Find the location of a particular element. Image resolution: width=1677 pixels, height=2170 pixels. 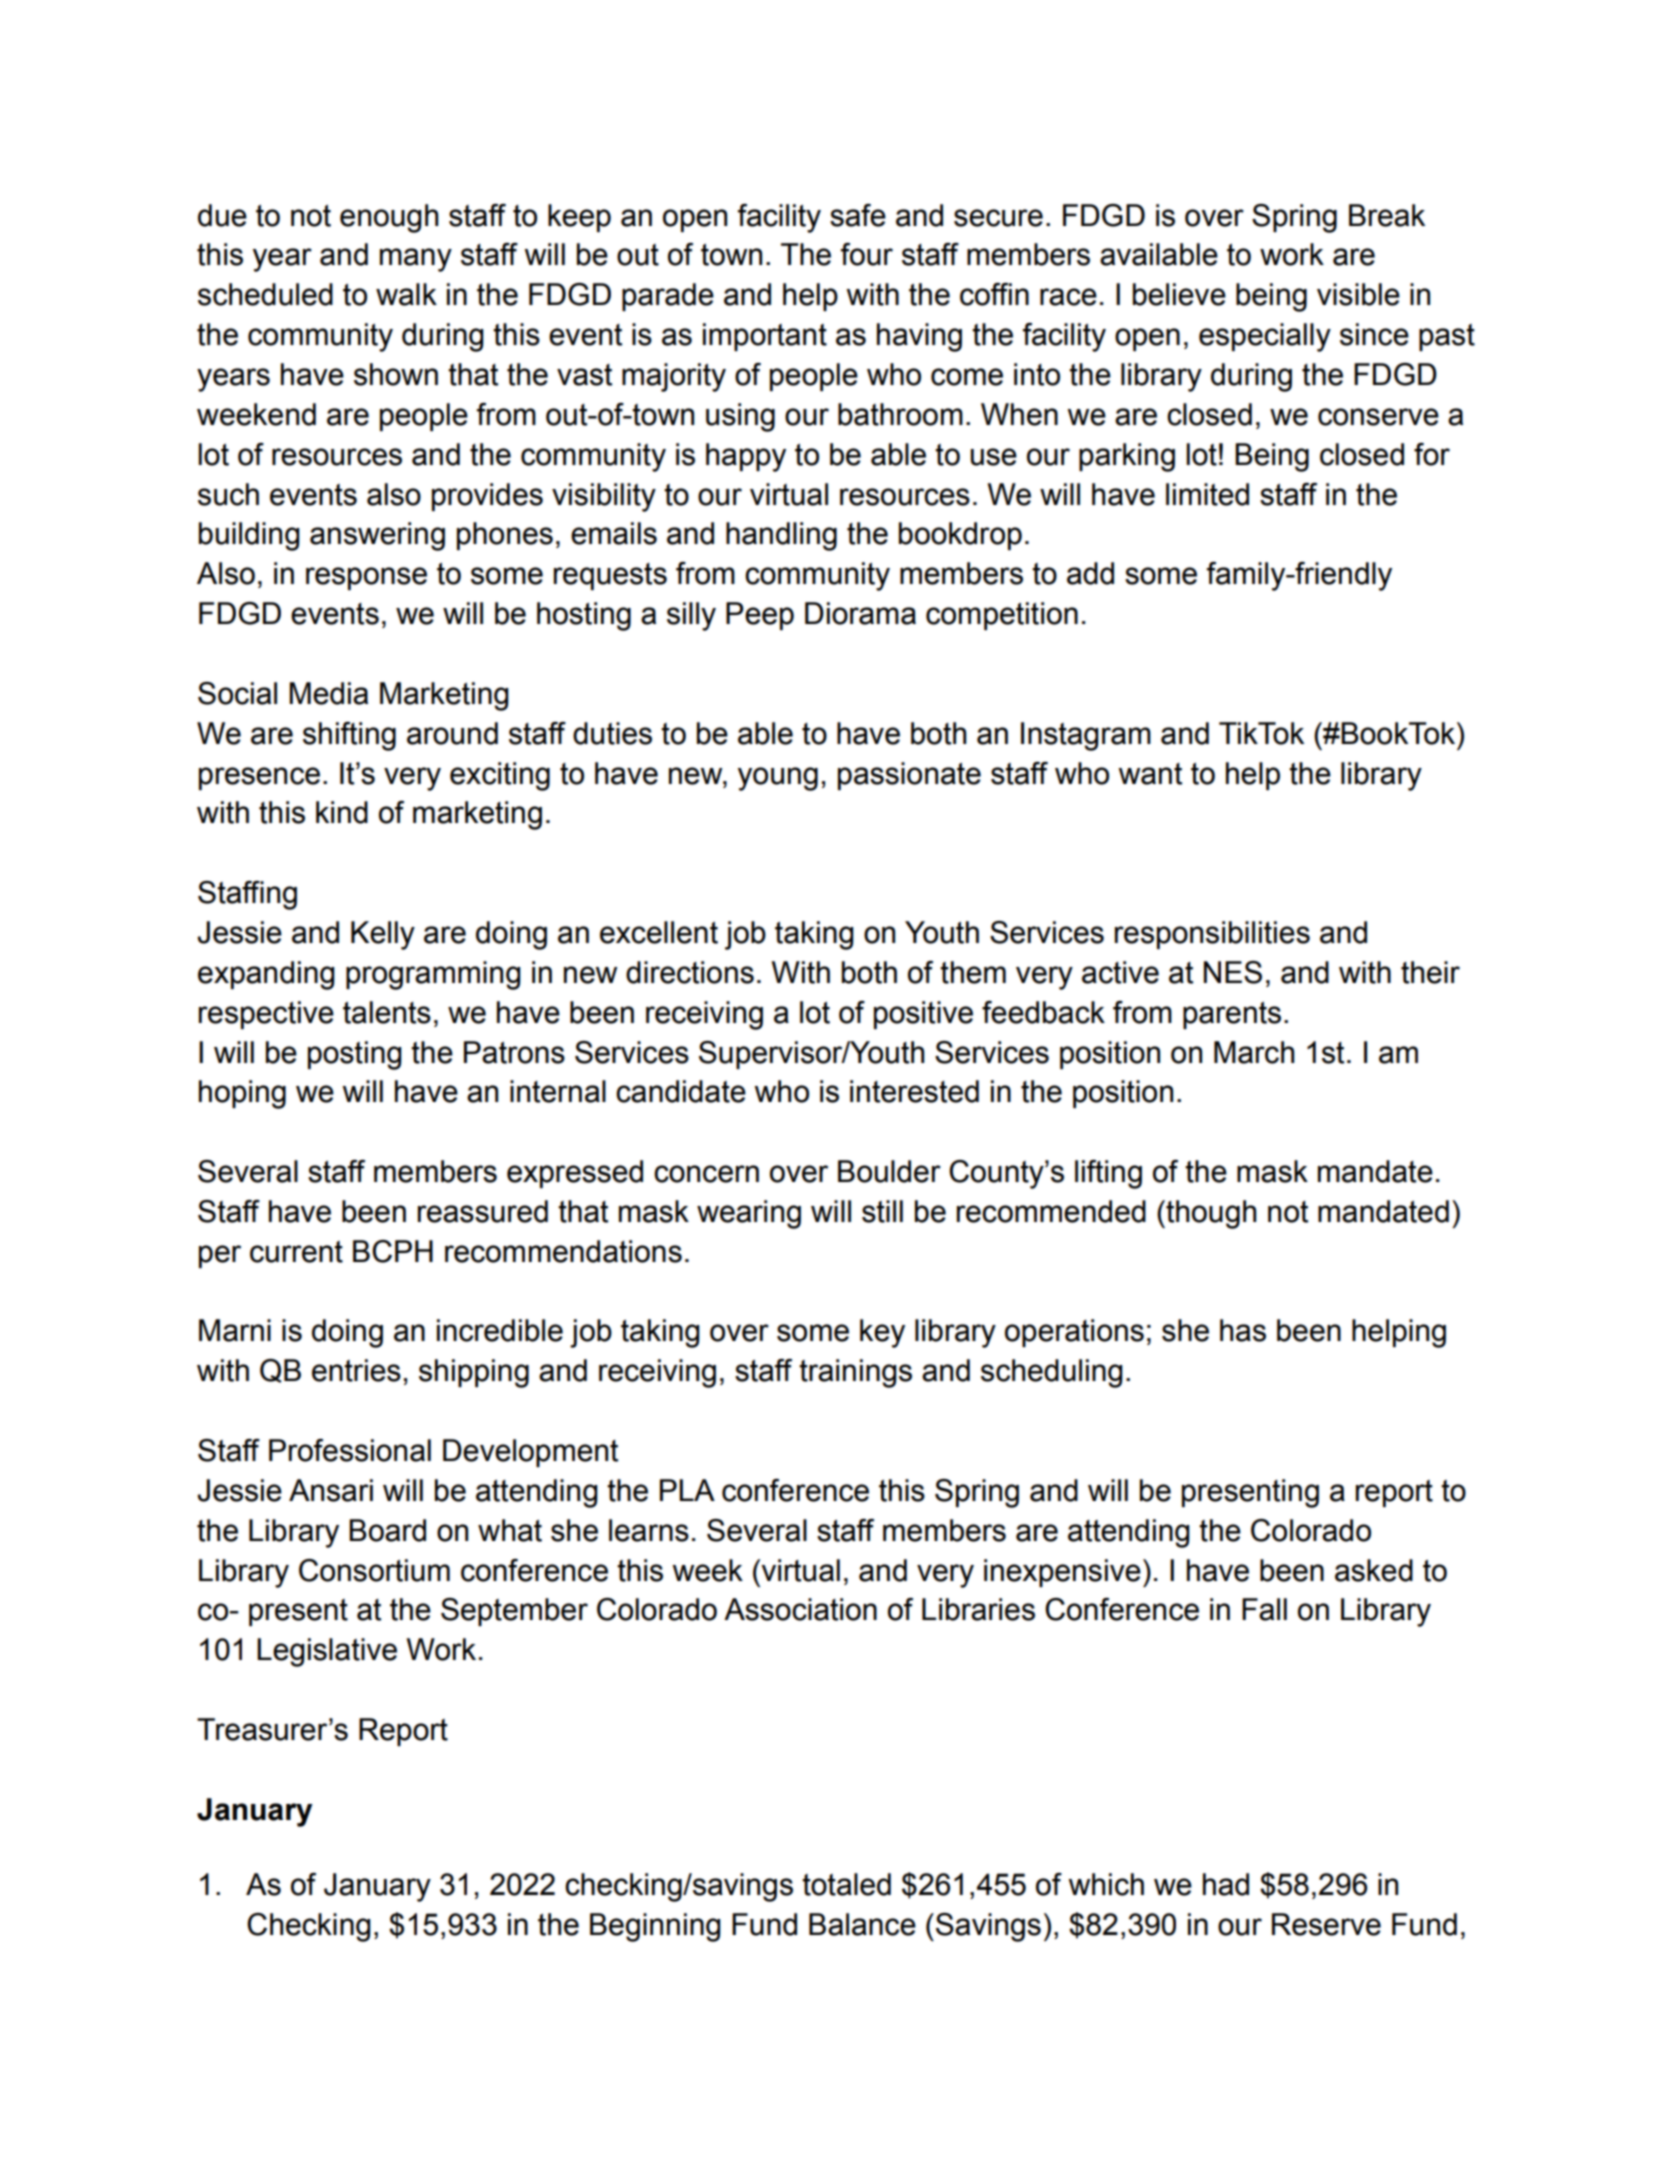

though is located at coordinates (1210, 1214).
